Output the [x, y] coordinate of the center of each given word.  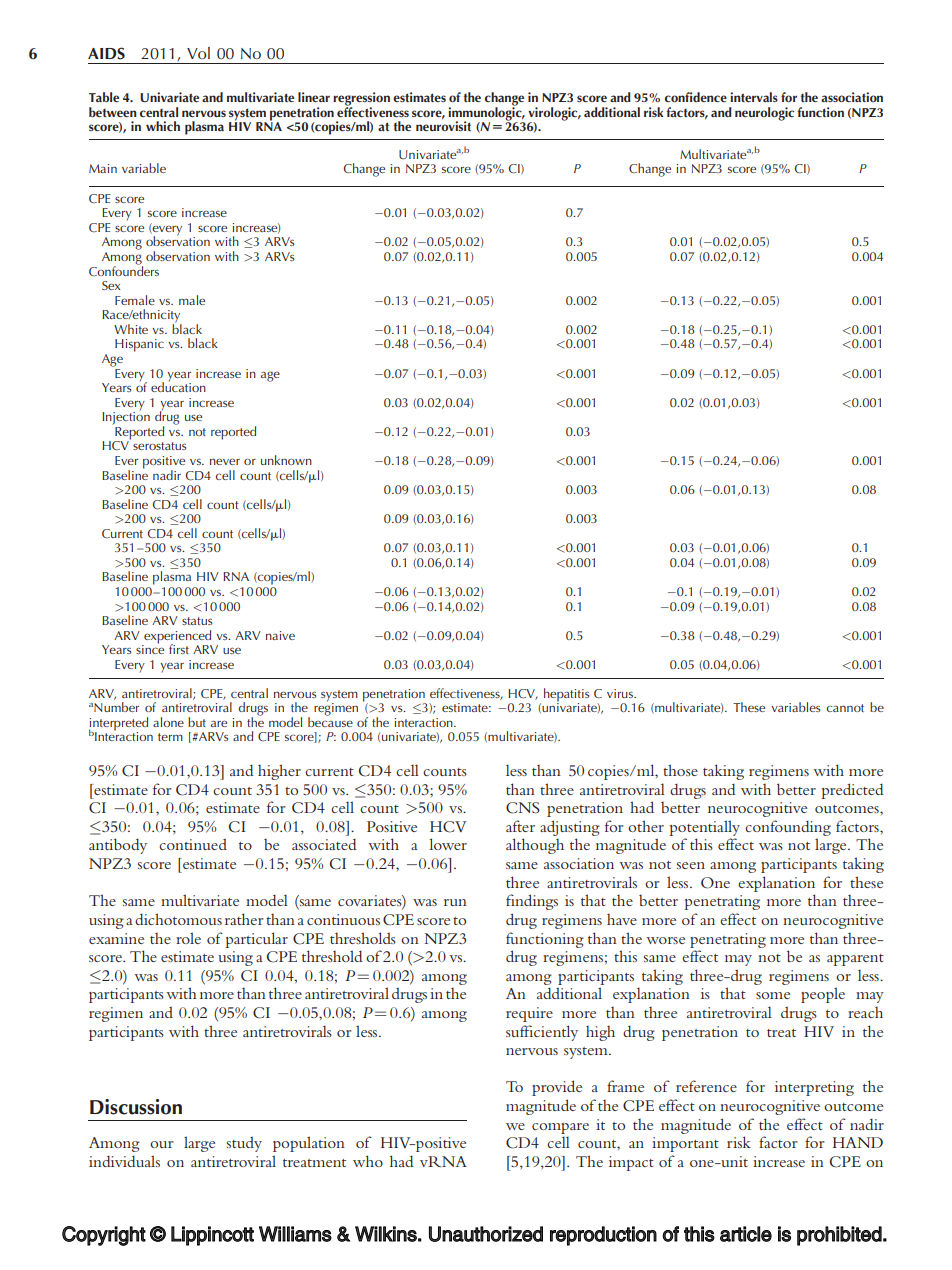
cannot [845, 708]
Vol [198, 53]
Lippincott [212, 1236]
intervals [754, 97]
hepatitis [566, 696]
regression [361, 100]
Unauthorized [486, 1234]
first [179, 649]
